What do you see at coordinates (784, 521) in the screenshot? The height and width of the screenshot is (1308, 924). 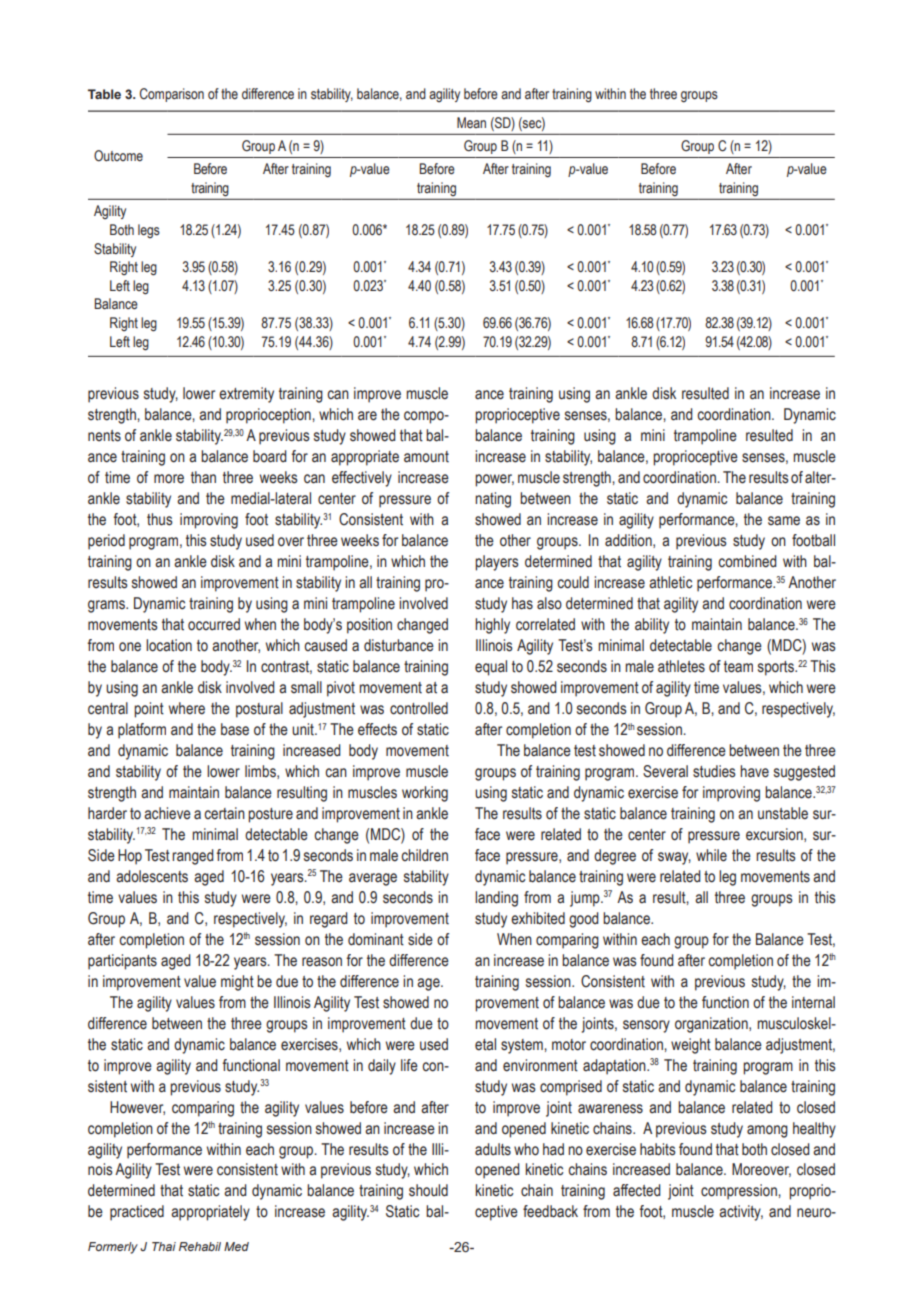 I see `same` at bounding box center [784, 521].
